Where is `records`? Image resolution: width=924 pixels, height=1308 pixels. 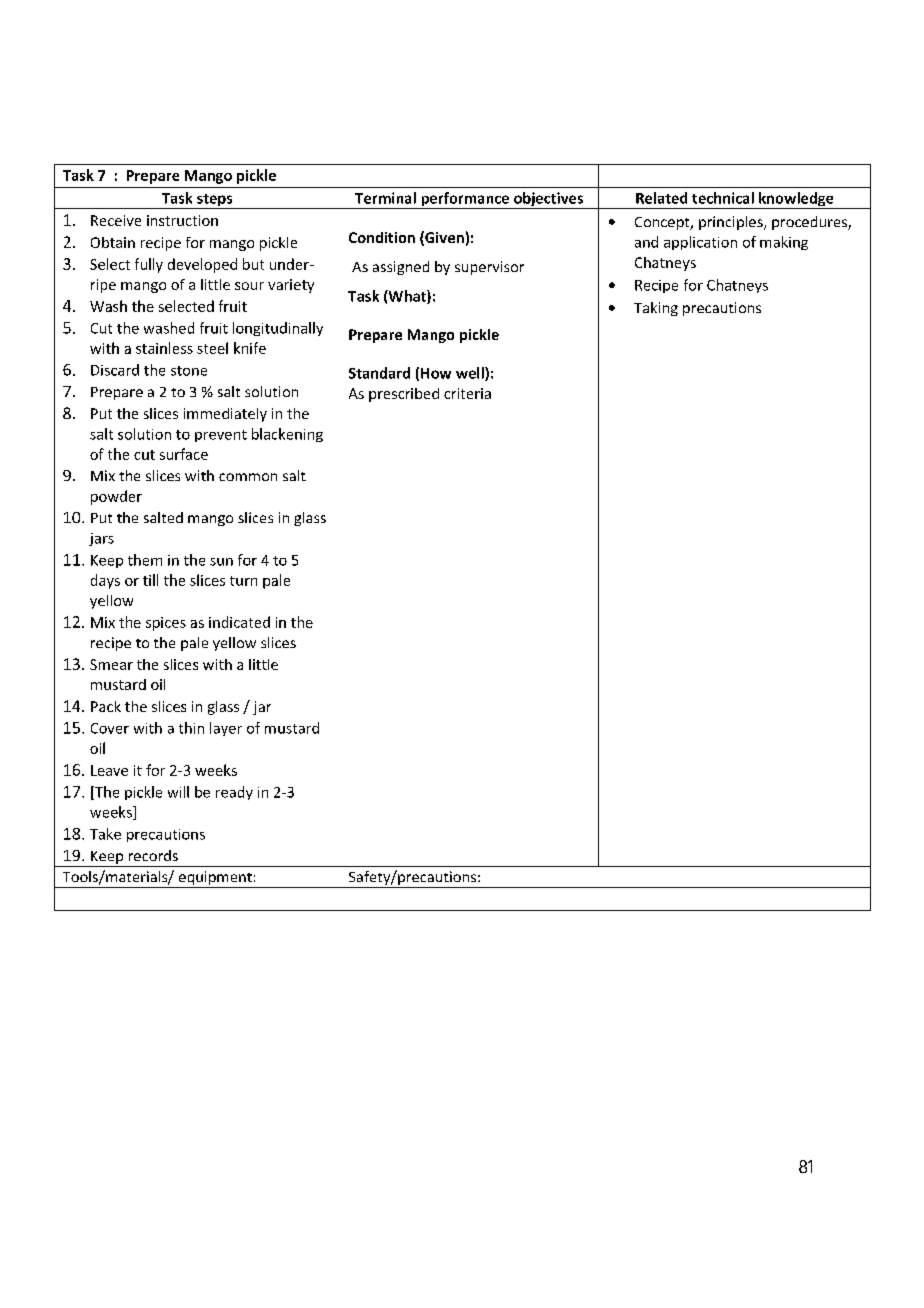 records is located at coordinates (153, 855).
